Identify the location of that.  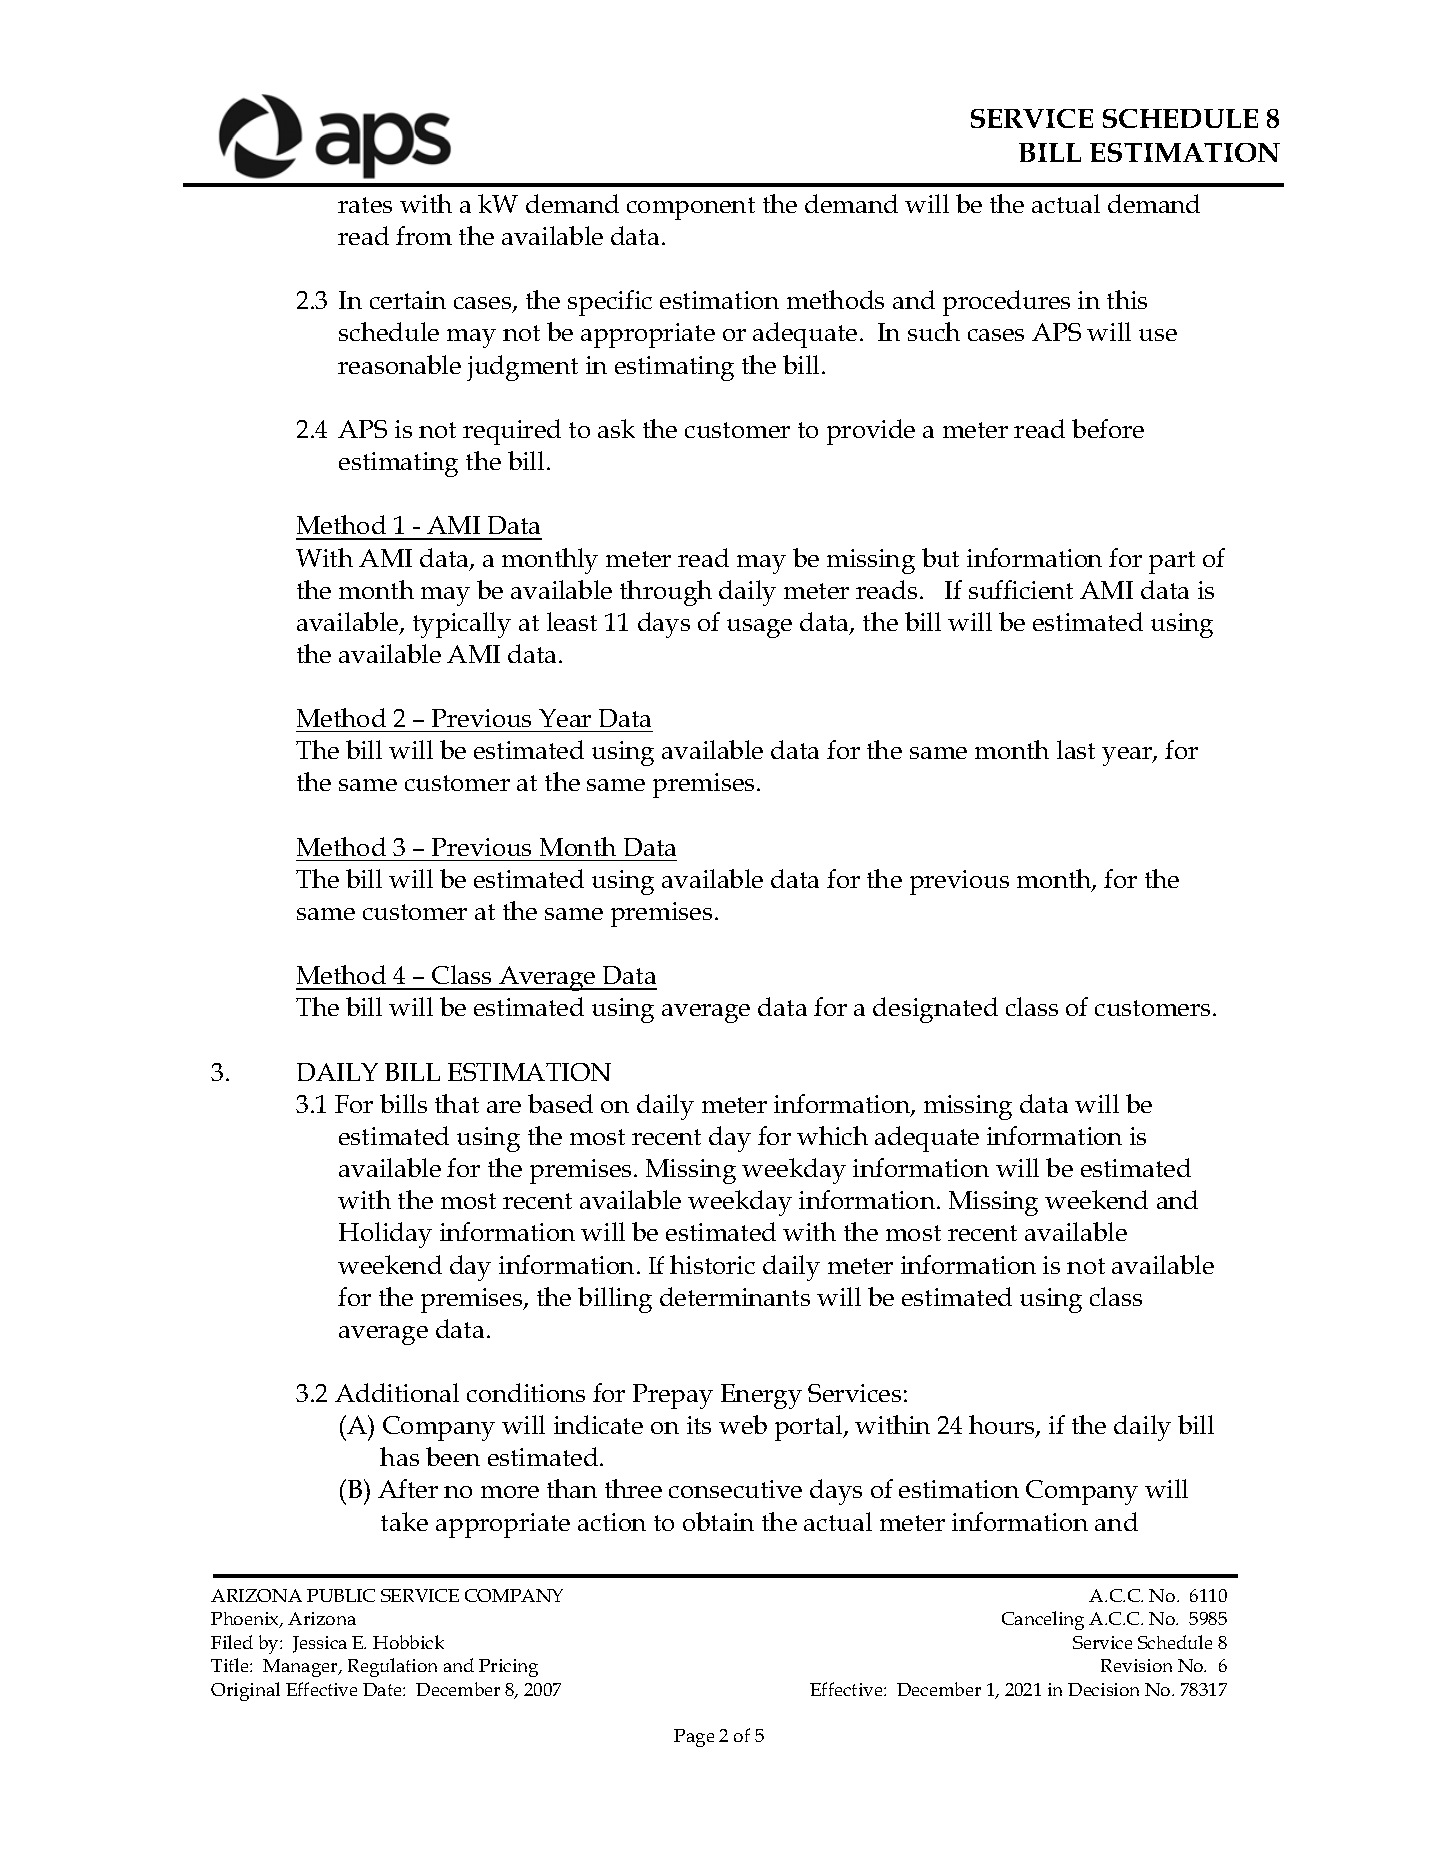
(457, 1103).
